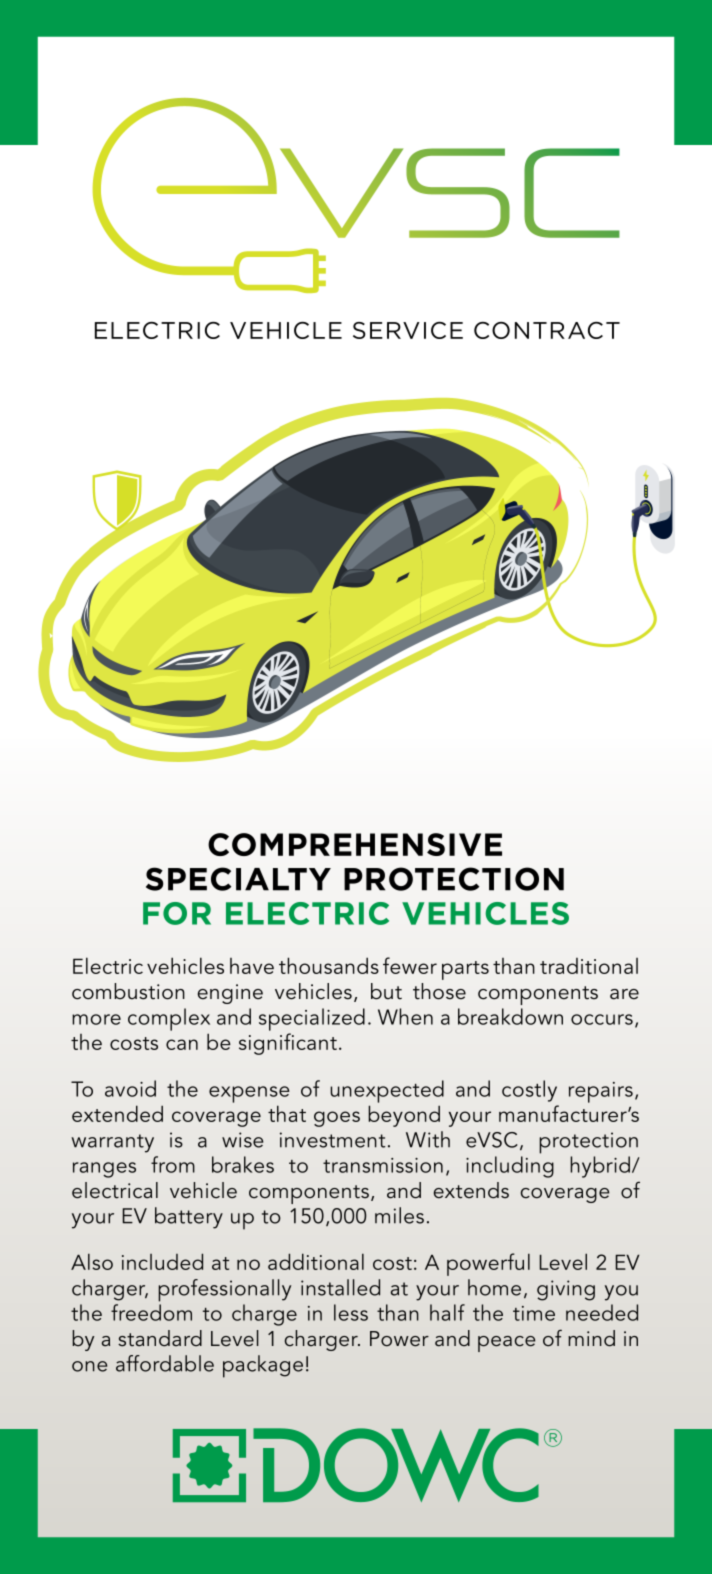 This document has height=1574, width=712. I want to click on thousands, so click(329, 965).
